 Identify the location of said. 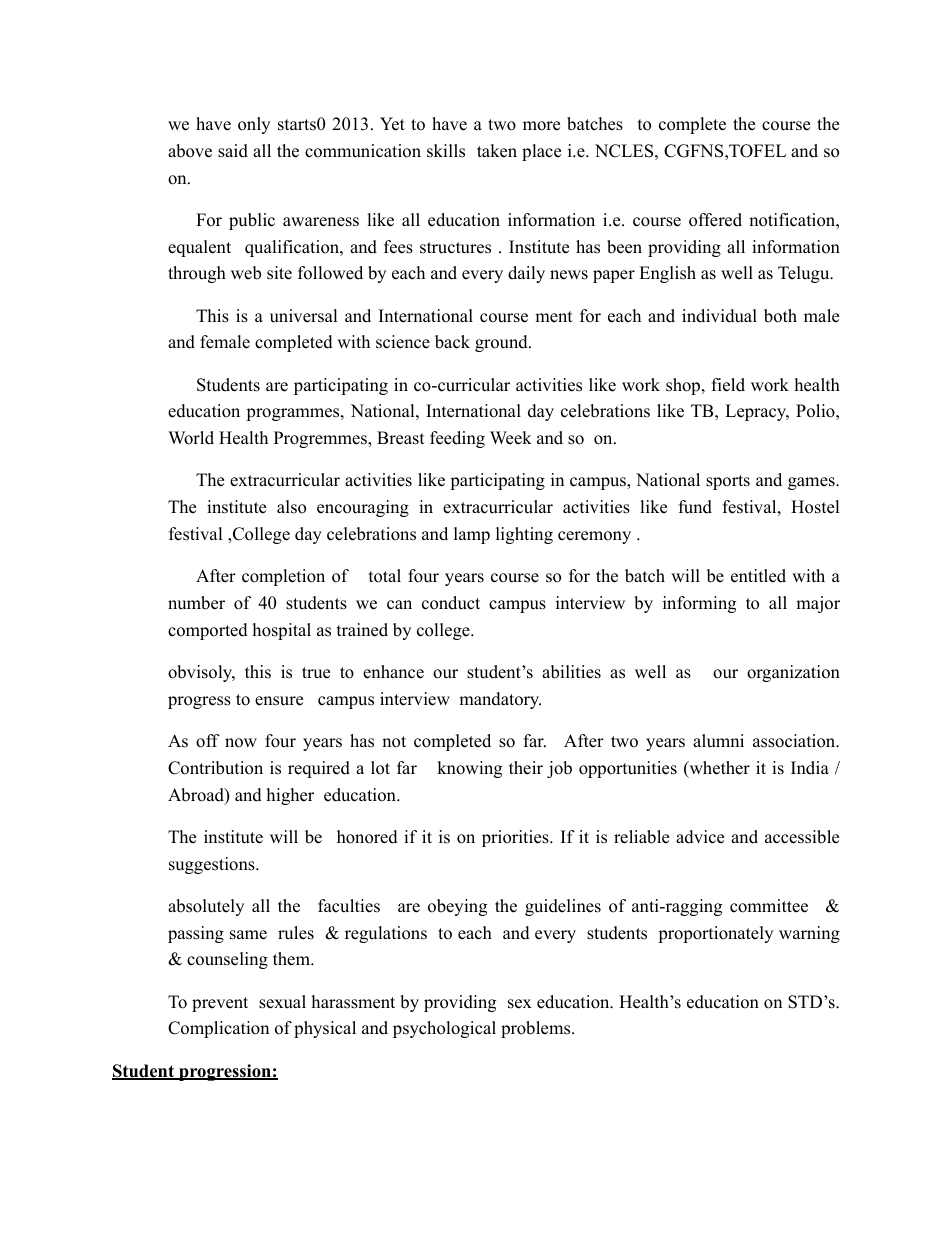
(233, 151).
